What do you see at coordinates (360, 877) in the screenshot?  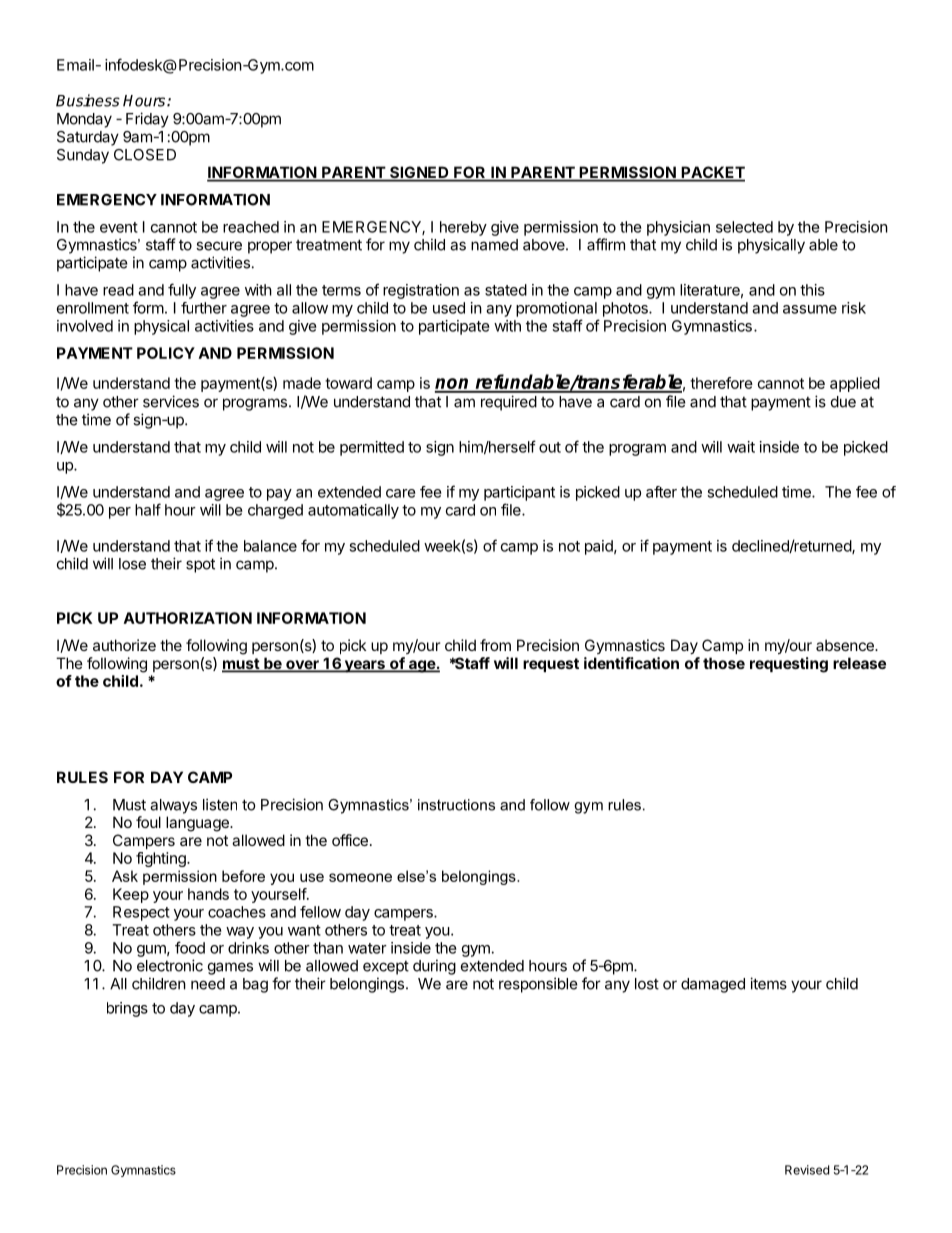 I see `someone` at bounding box center [360, 877].
